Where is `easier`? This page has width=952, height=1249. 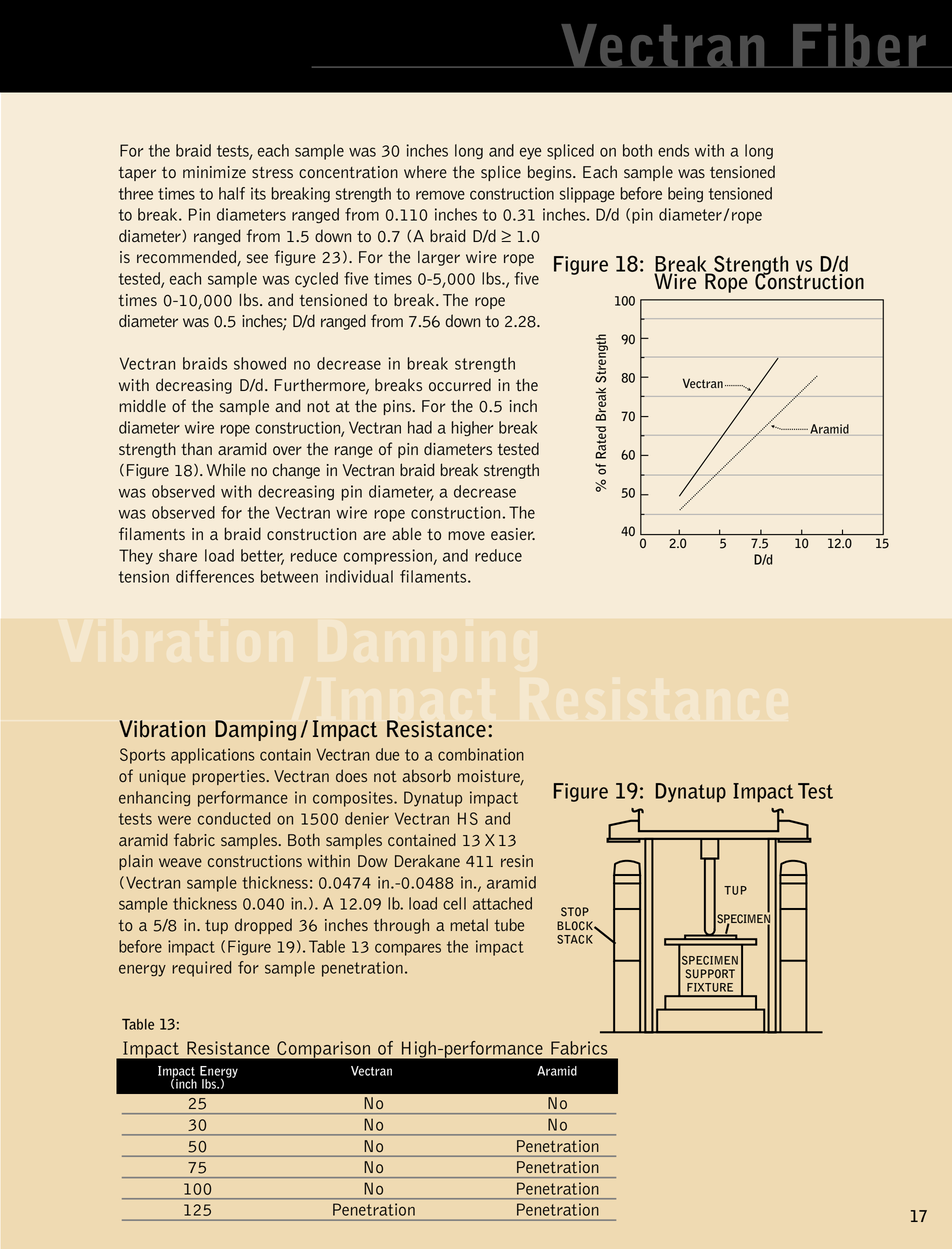
easier is located at coordinates (513, 534).
